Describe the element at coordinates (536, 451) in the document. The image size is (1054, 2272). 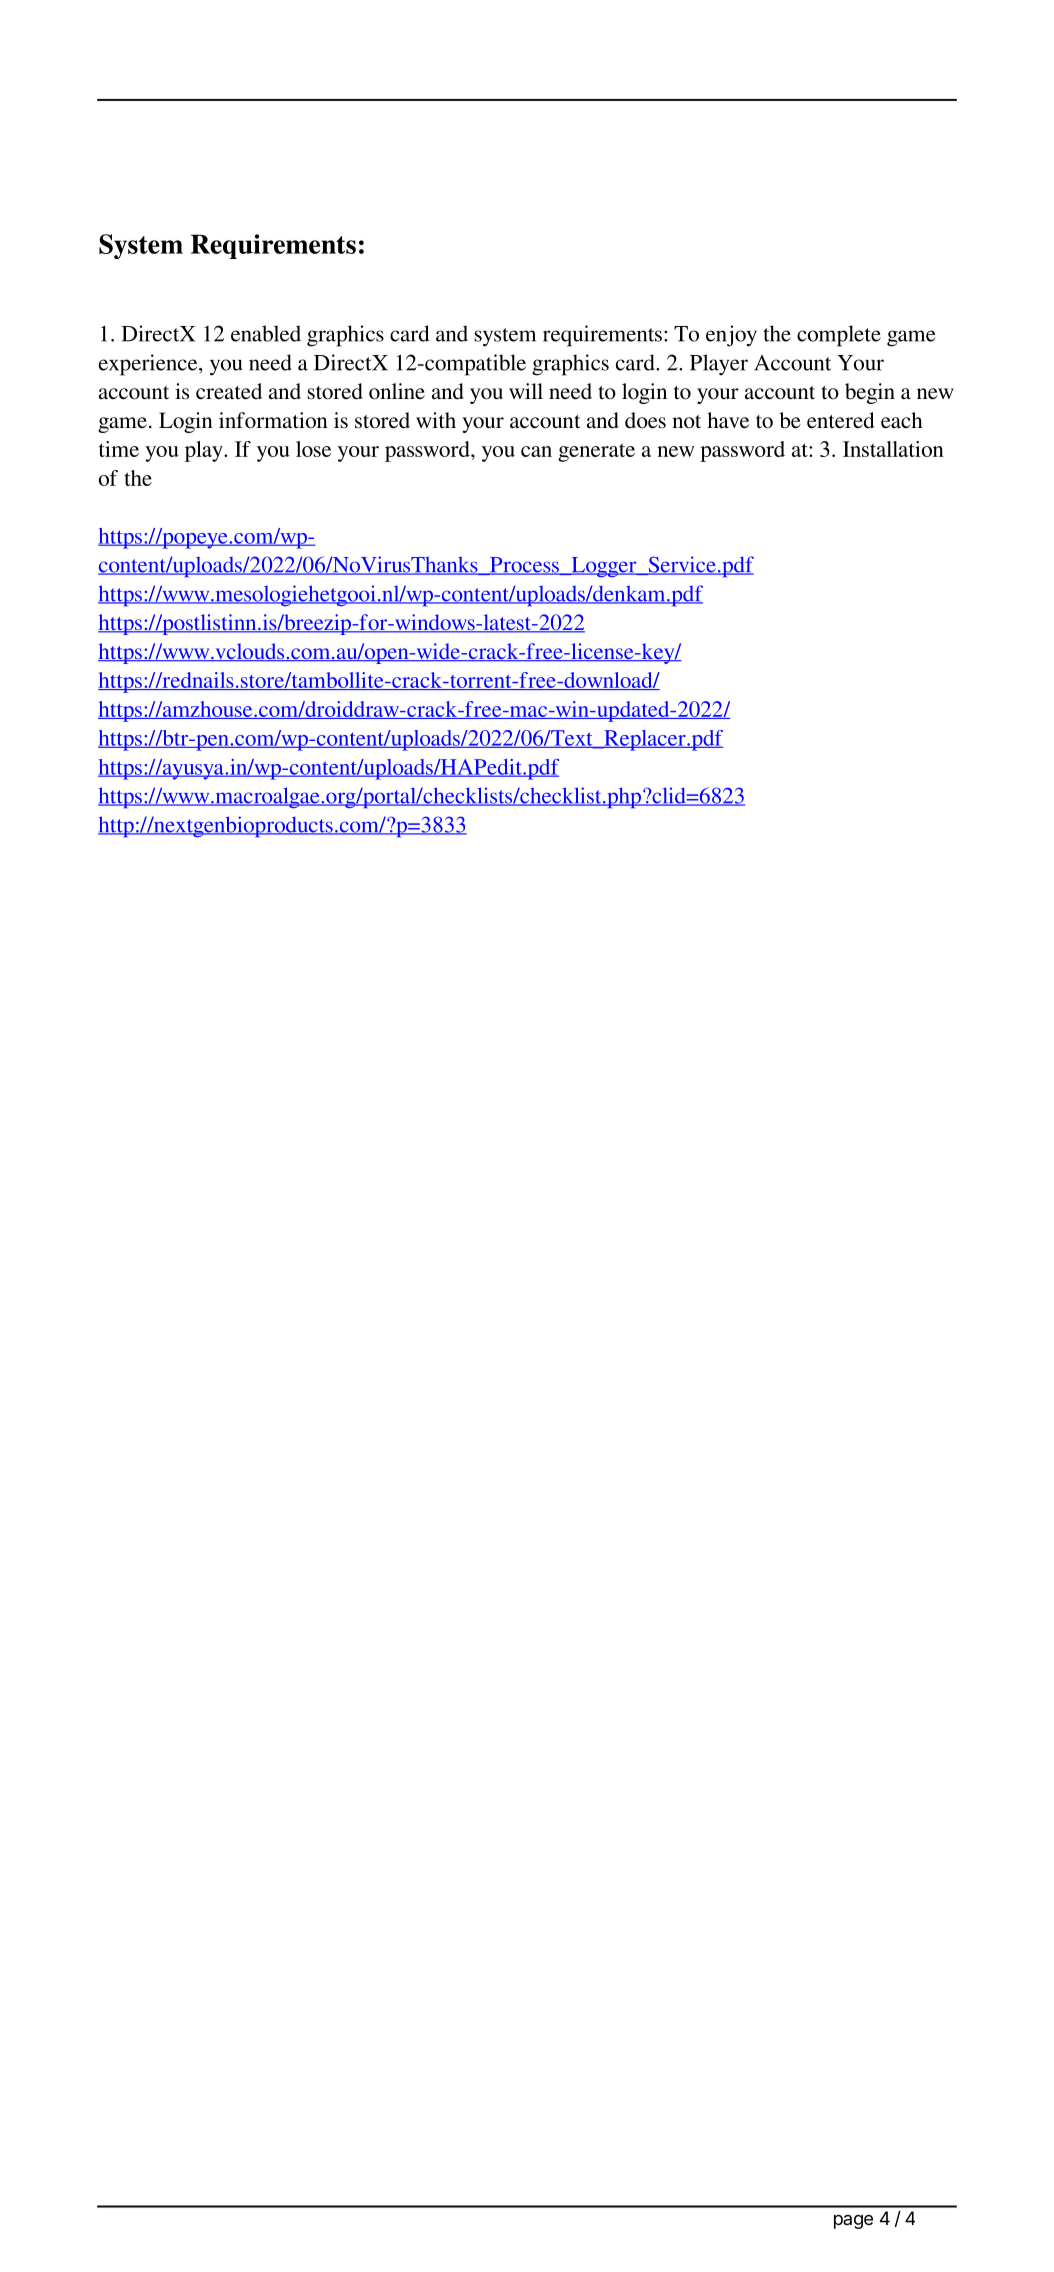
I see `can` at that location.
